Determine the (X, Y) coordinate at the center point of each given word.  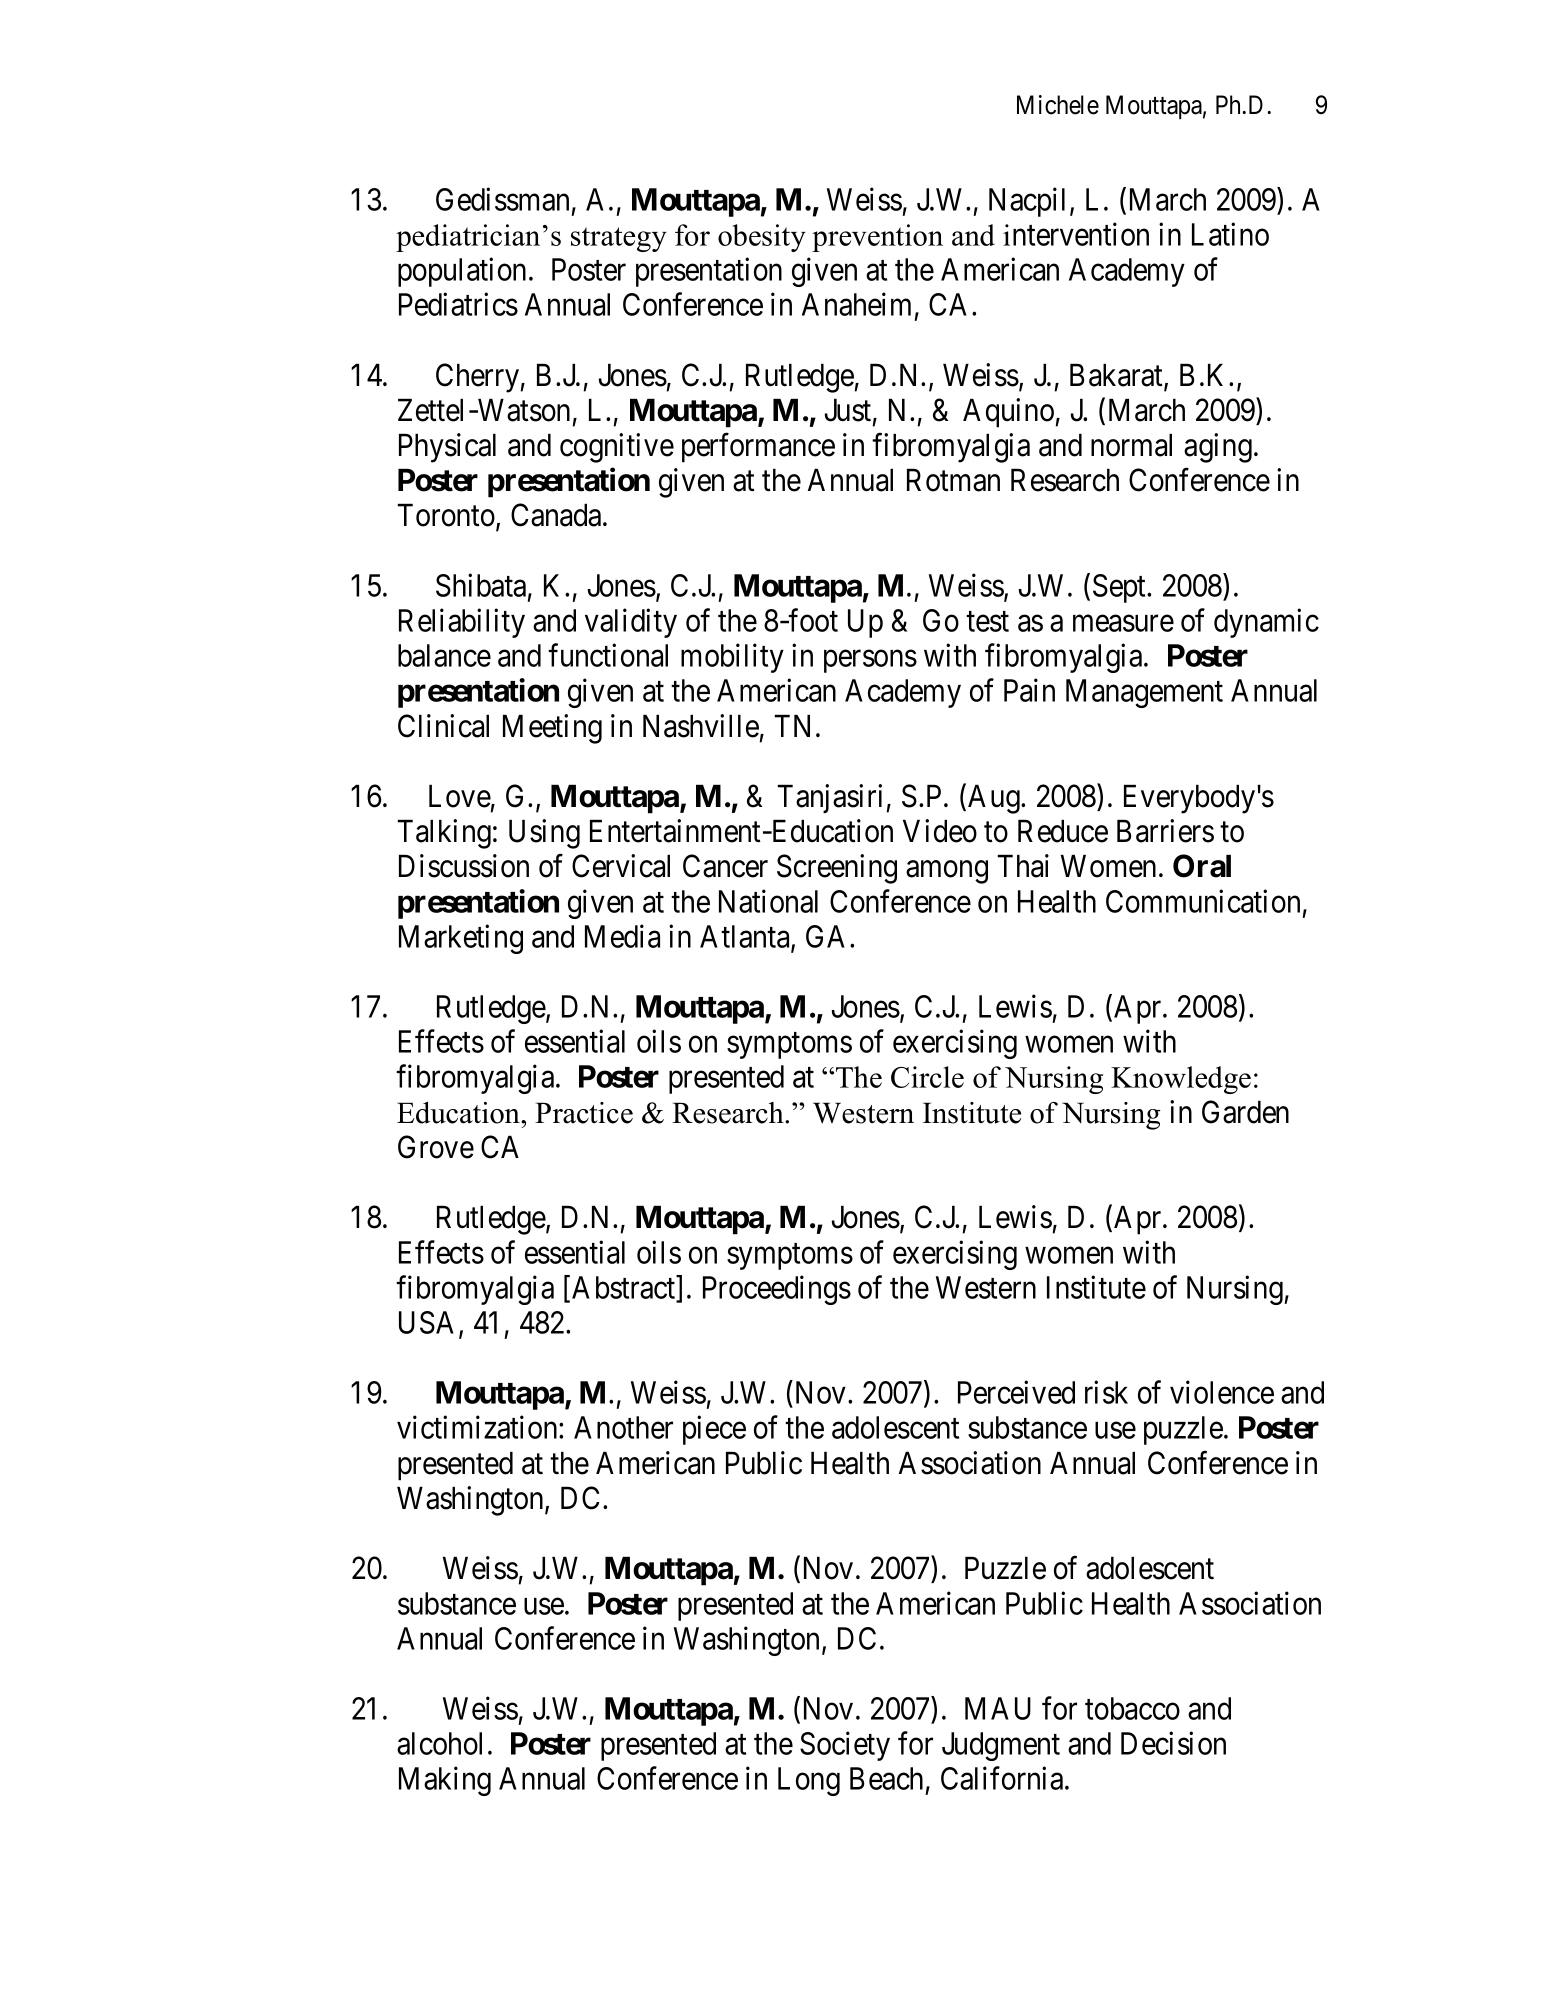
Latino (1230, 234)
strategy (619, 239)
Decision (1173, 1743)
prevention (877, 238)
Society (845, 1746)
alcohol (439, 1743)
